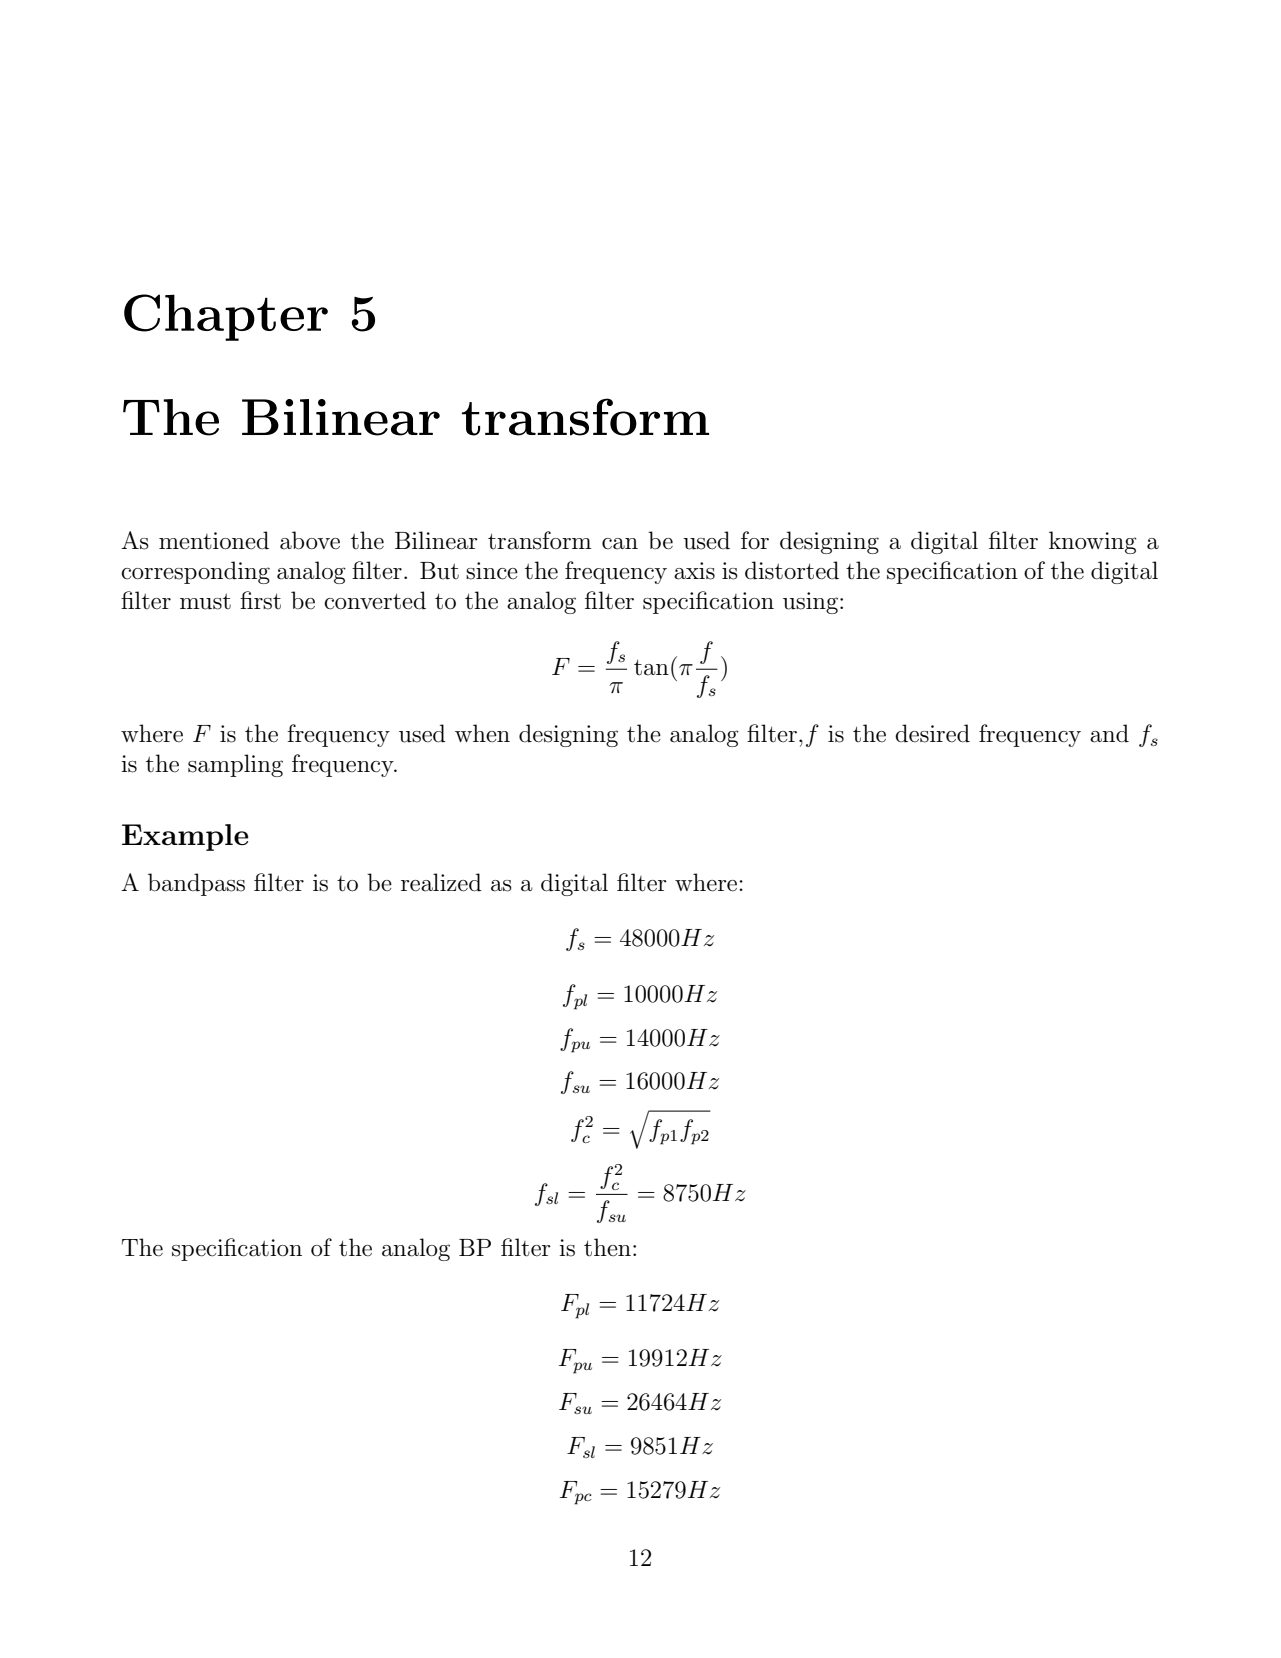 Image resolution: width=1281 pixels, height=1658 pixels. What do you see at coordinates (310, 540) in the page?
I see `above` at bounding box center [310, 540].
